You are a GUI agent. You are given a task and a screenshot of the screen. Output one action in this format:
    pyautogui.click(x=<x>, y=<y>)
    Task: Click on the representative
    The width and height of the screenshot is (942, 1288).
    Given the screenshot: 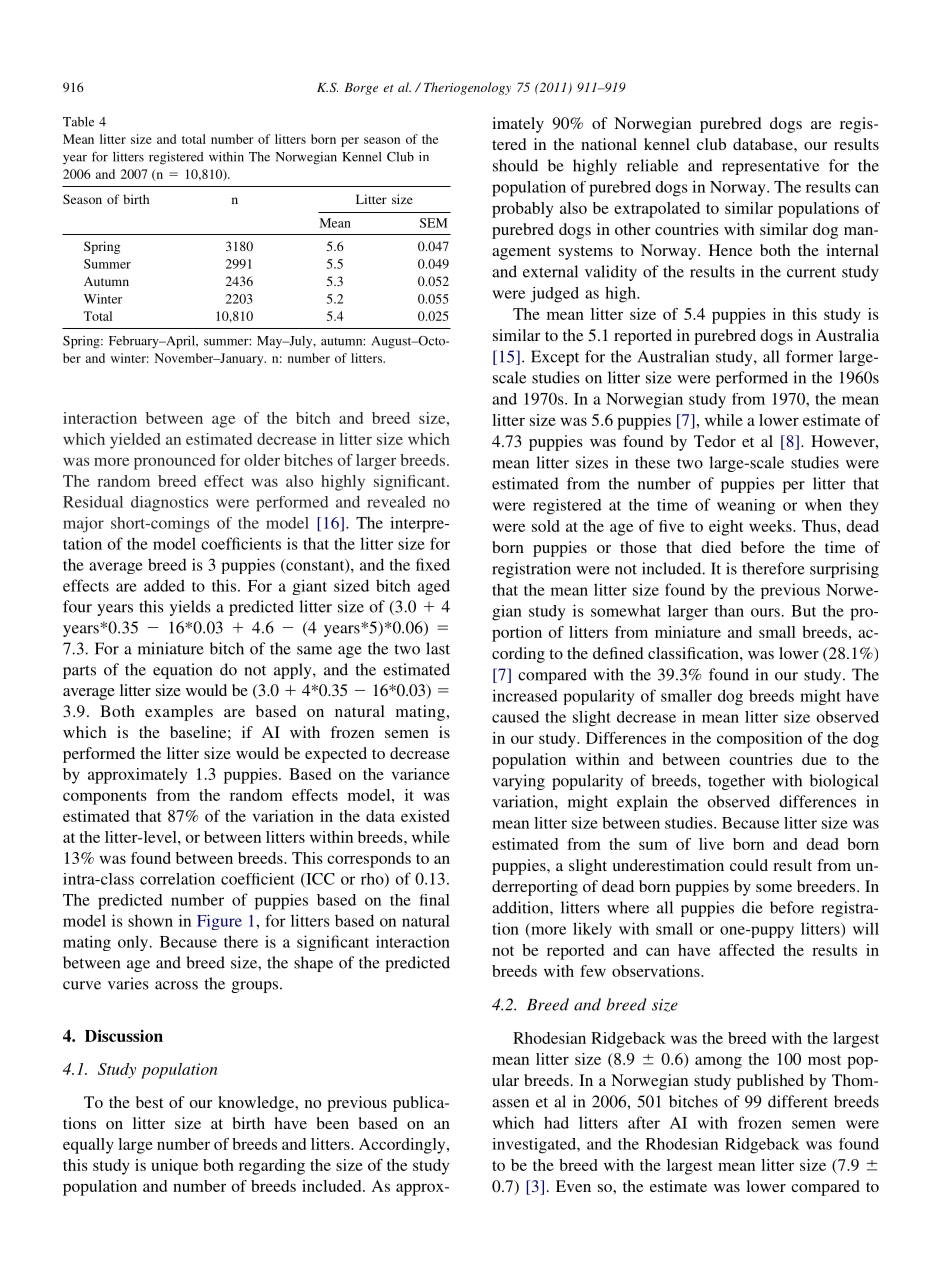 What is the action you would take?
    pyautogui.click(x=770, y=167)
